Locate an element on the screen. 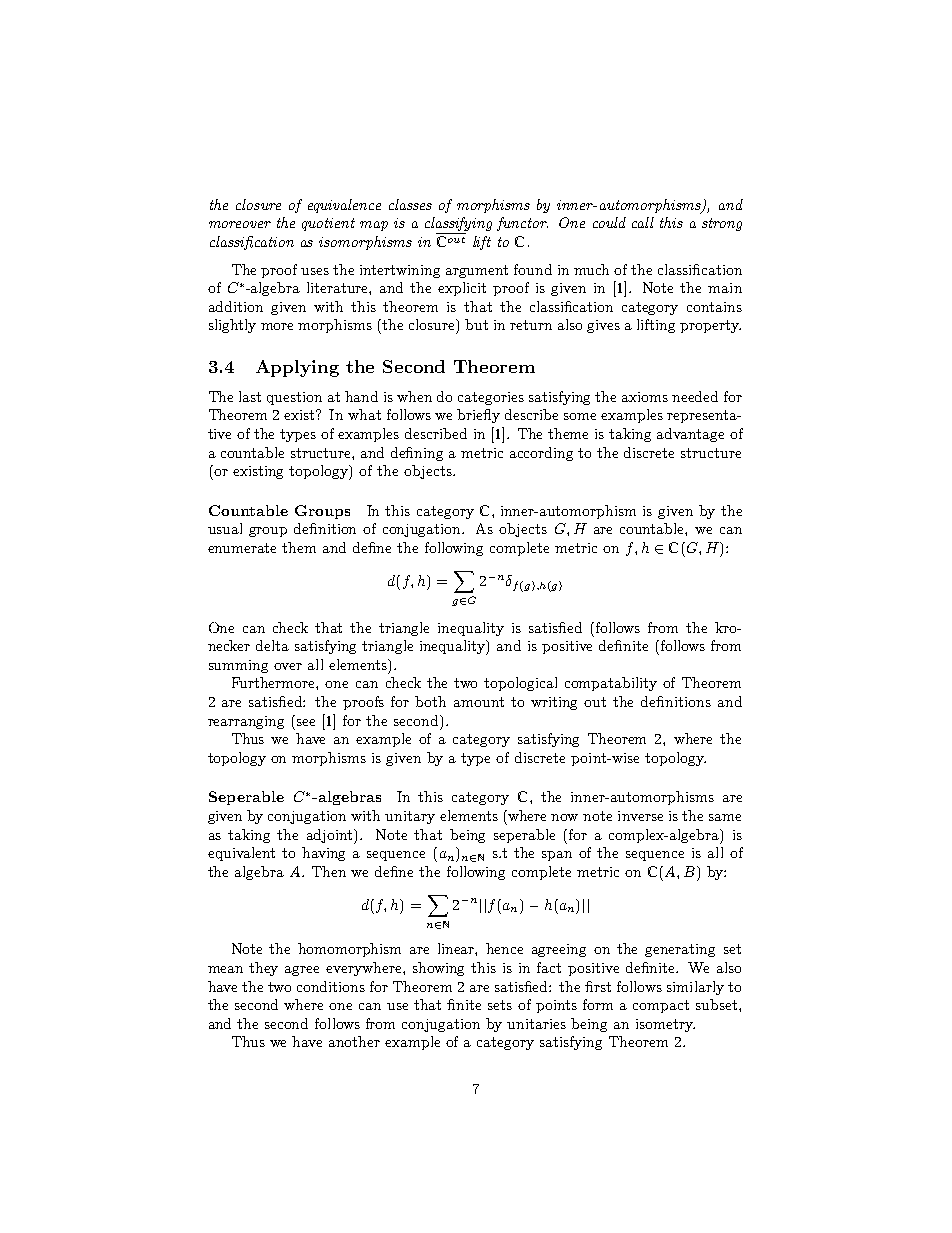  call is located at coordinates (643, 222).
